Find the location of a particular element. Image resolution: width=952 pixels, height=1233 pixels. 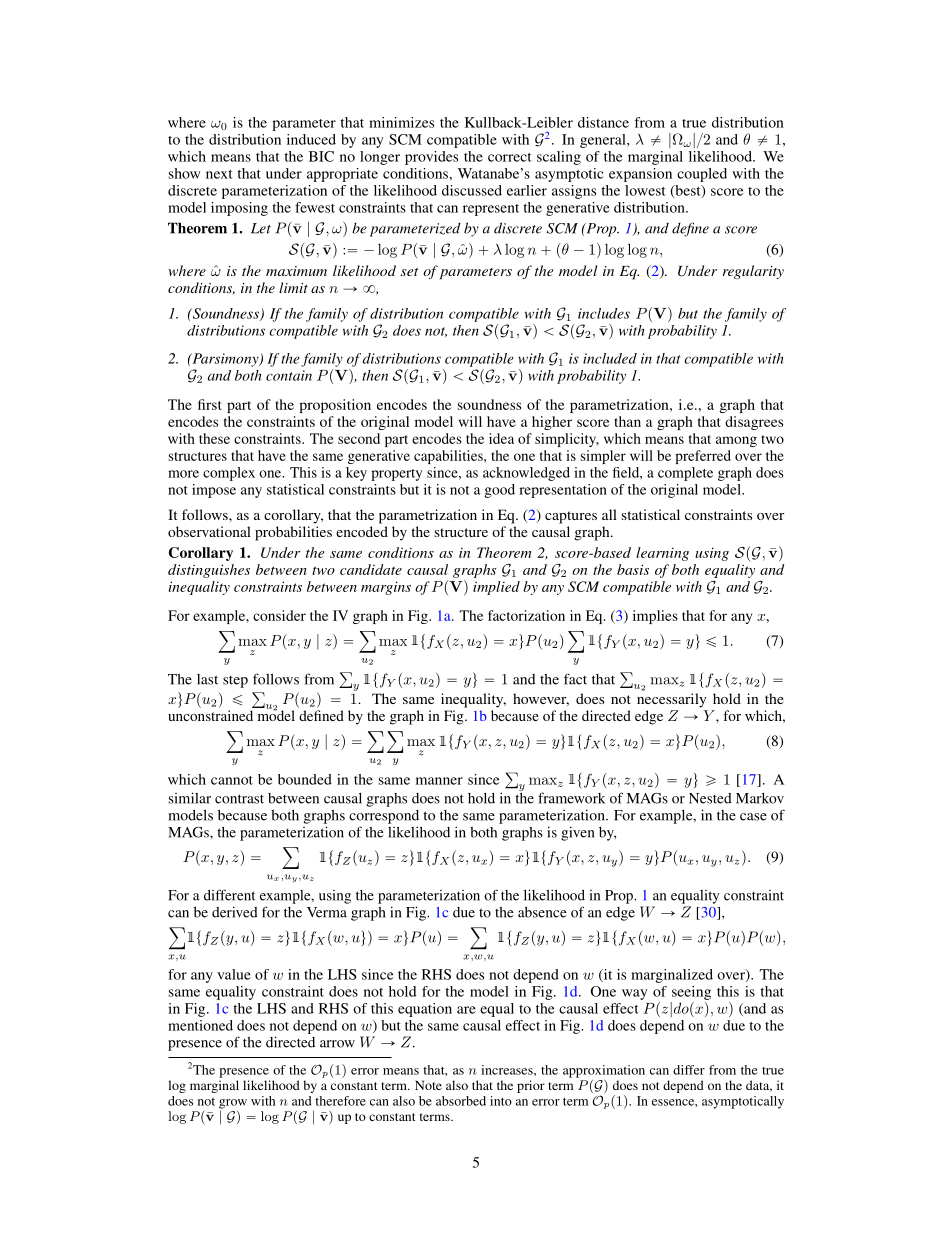

implied is located at coordinates (496, 588).
